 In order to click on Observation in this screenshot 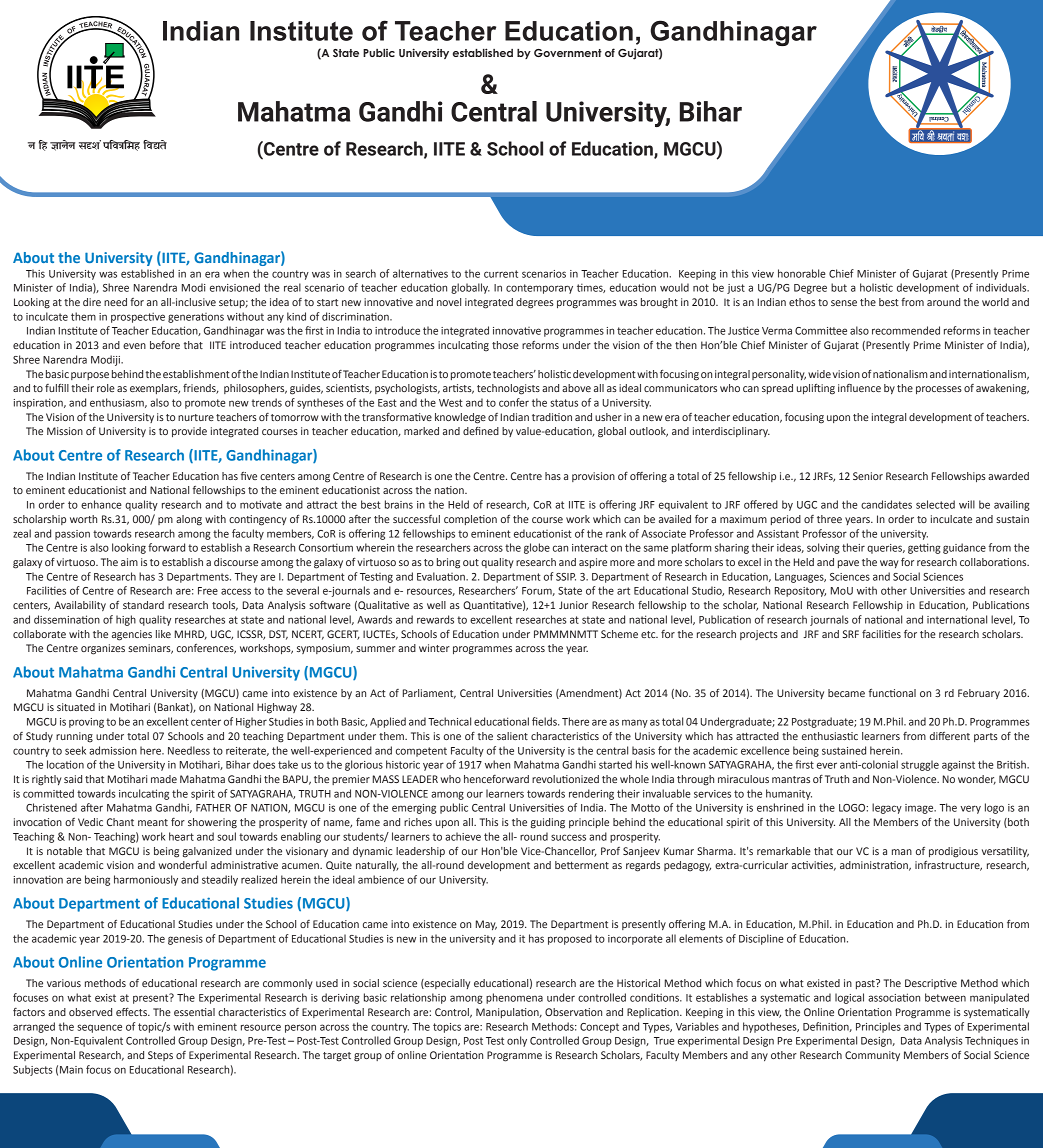, I will do `click(573, 1012)`.
